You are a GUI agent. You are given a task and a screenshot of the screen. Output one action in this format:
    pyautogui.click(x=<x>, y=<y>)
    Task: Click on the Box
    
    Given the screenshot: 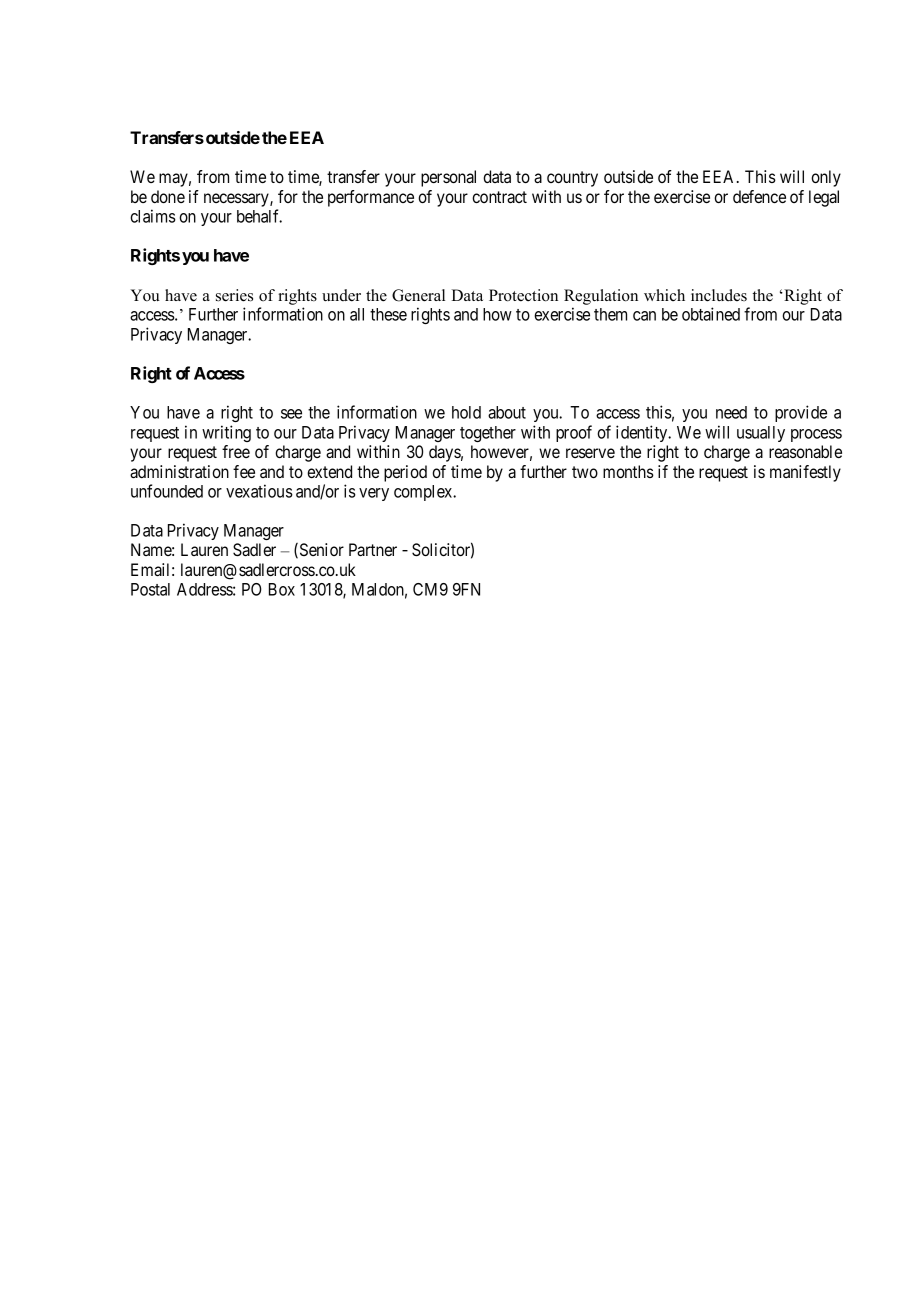 What is the action you would take?
    pyautogui.click(x=282, y=589)
